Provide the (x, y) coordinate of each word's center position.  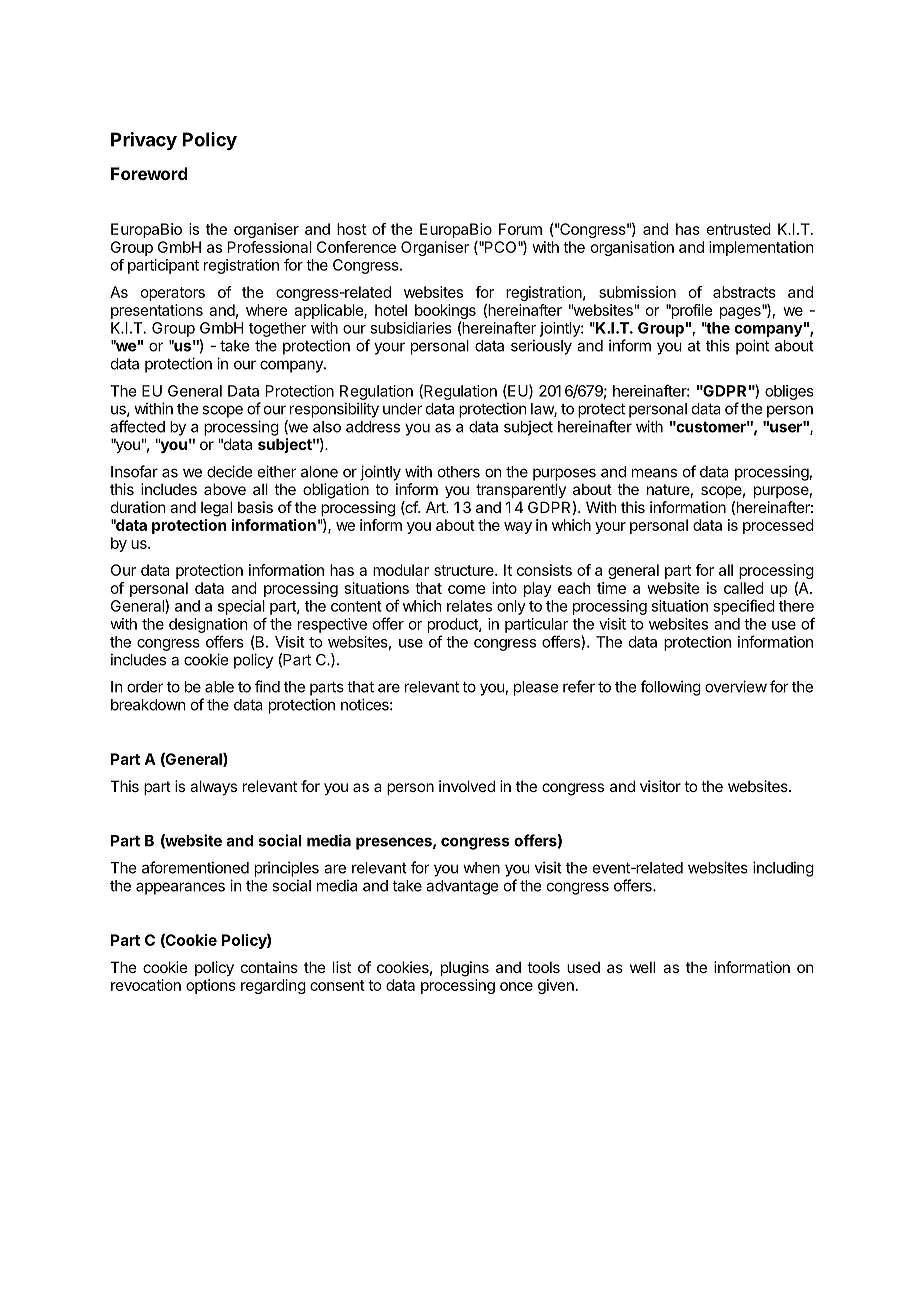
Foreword (149, 173)
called (744, 588)
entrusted (739, 229)
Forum (520, 229)
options (211, 986)
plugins (465, 969)
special (241, 607)
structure (465, 570)
